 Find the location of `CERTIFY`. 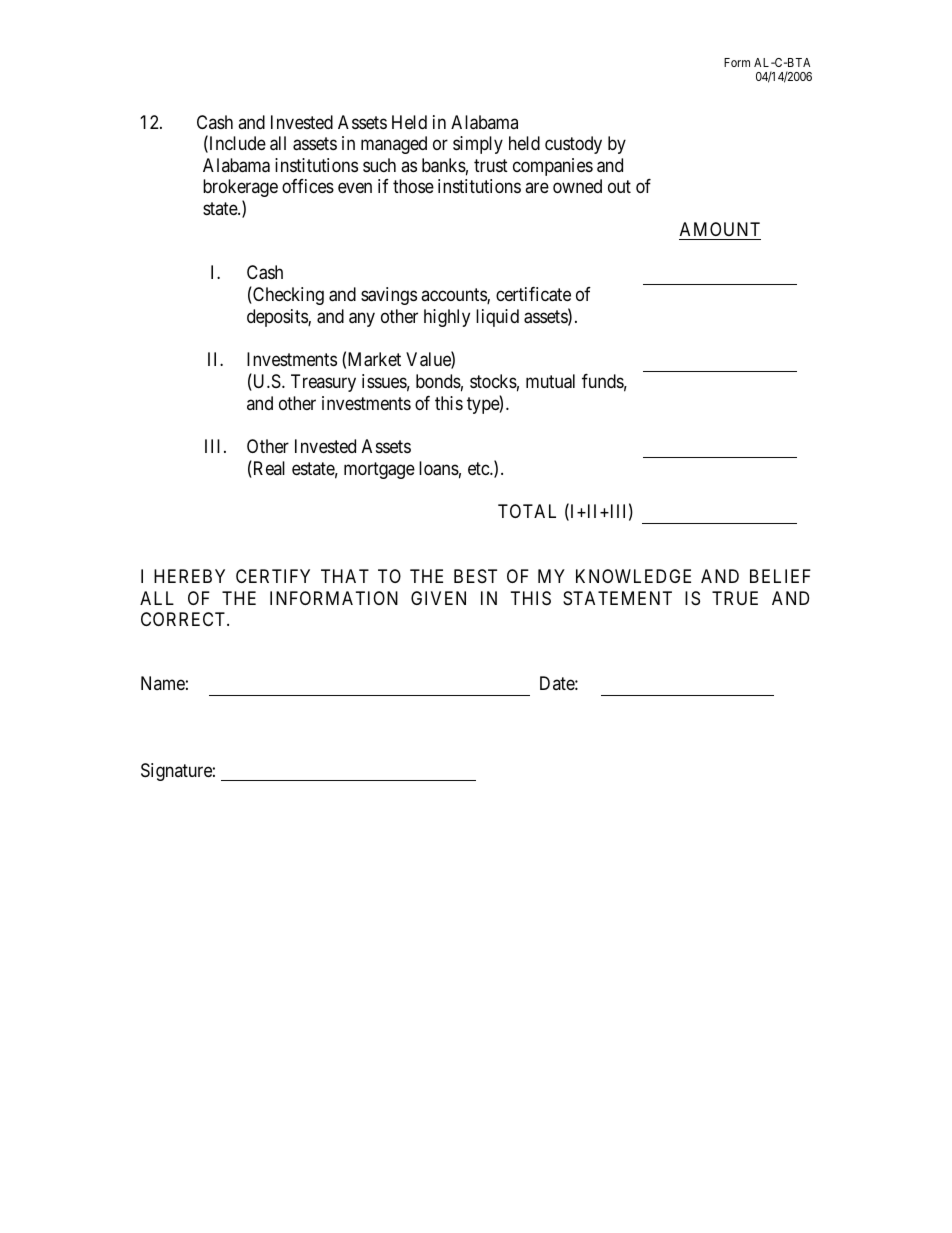

CERTIFY is located at coordinates (273, 576).
